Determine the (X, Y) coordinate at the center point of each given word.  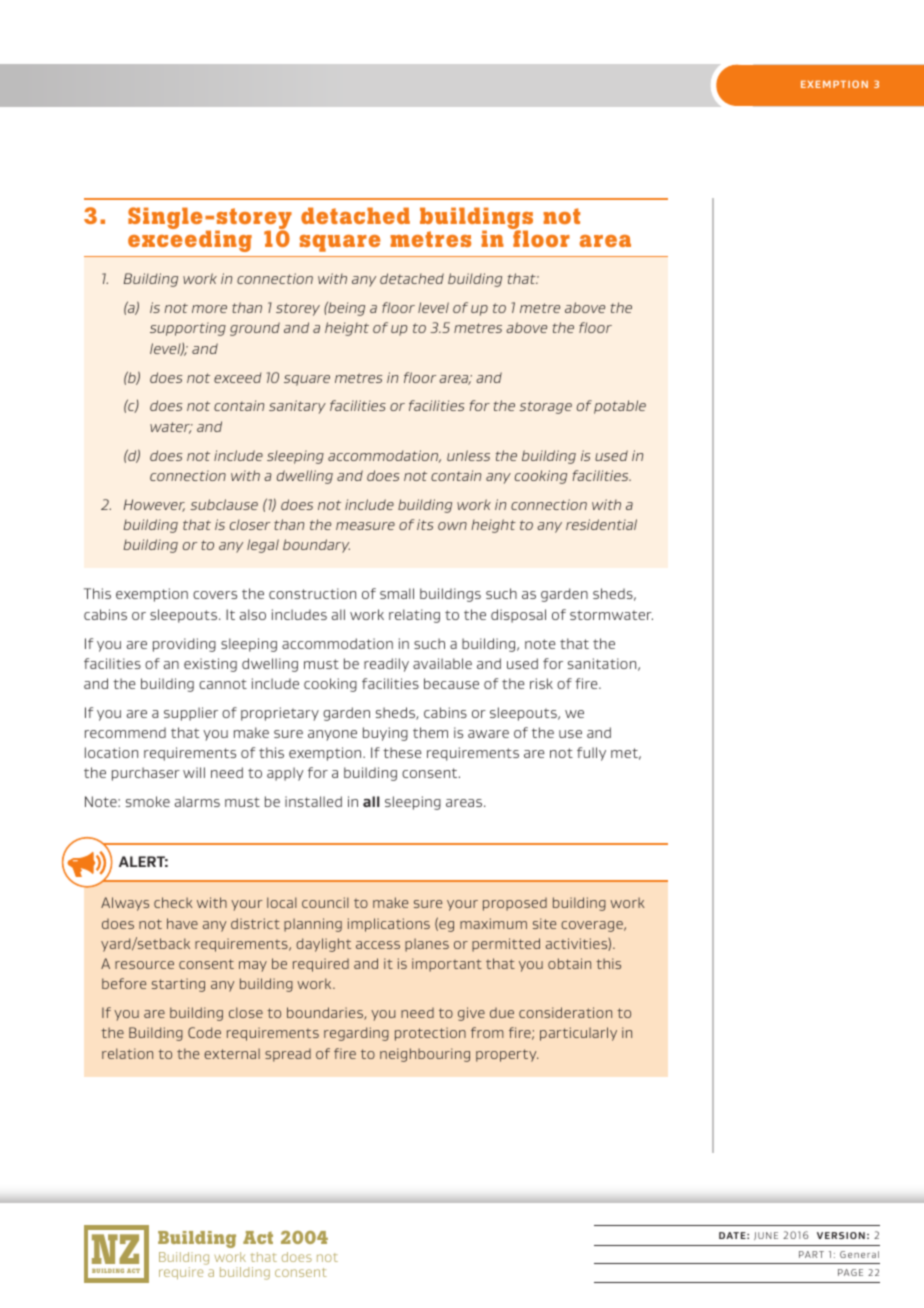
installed (313, 801)
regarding (356, 1034)
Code (204, 1032)
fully (591, 754)
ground (255, 329)
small (397, 593)
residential (601, 524)
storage (545, 407)
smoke (148, 801)
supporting (188, 329)
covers (215, 595)
